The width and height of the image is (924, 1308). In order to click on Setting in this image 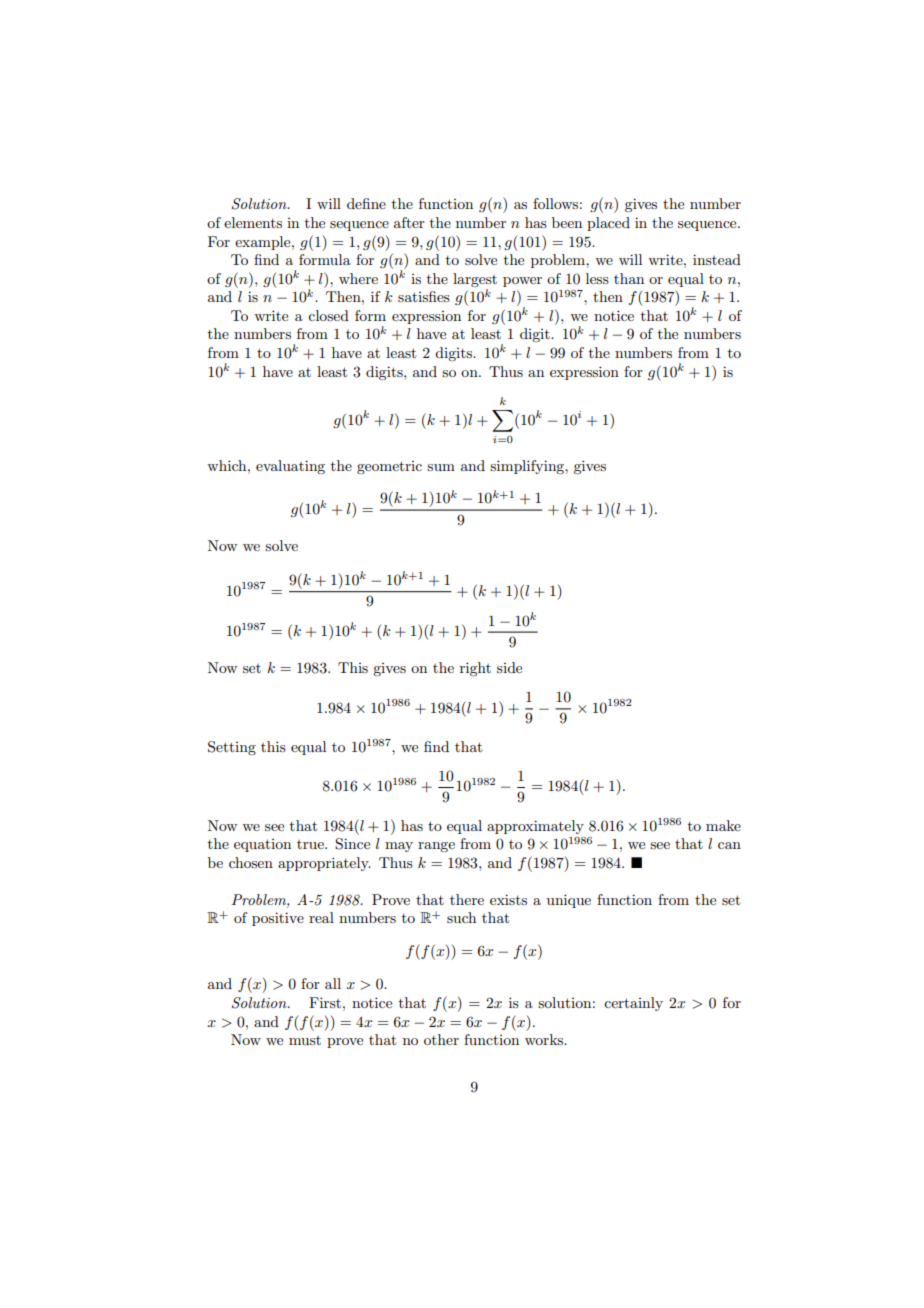, I will do `click(232, 748)`.
